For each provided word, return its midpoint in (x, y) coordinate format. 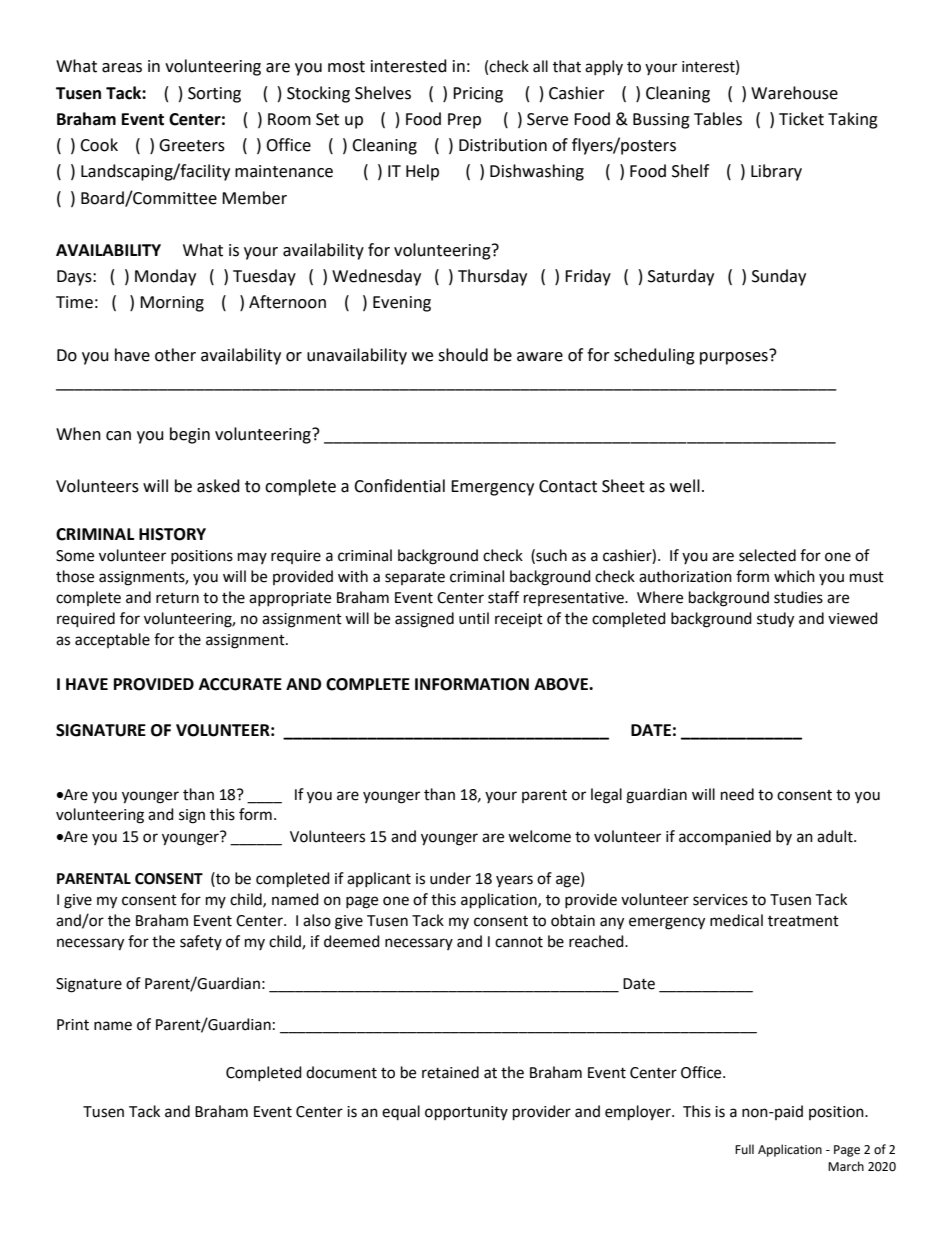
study (775, 620)
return (177, 598)
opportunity (466, 1113)
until (474, 618)
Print (73, 1025)
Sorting (214, 95)
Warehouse (794, 93)
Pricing (478, 95)
